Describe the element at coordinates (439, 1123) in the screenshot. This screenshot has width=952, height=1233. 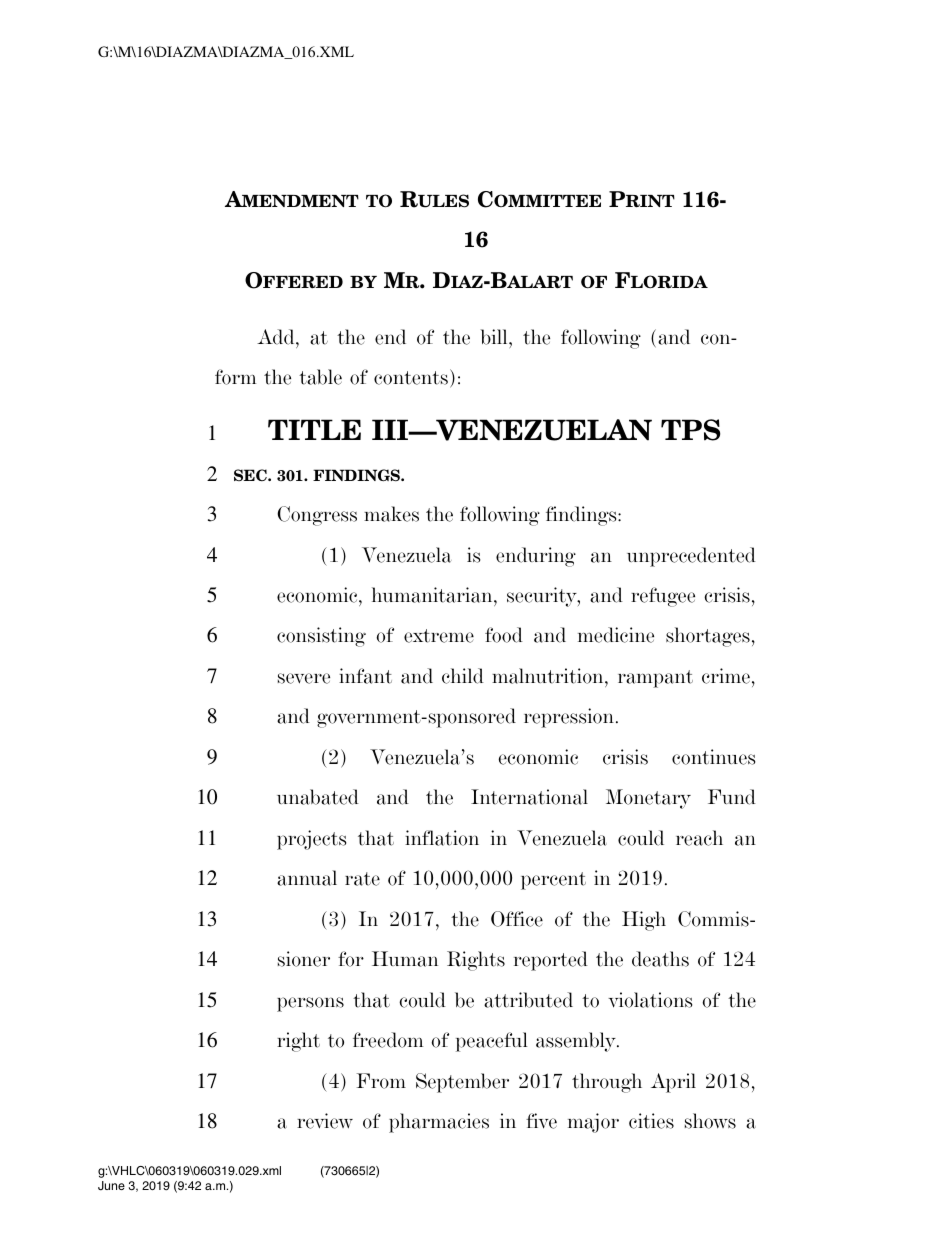
I see `pharmacies` at that location.
